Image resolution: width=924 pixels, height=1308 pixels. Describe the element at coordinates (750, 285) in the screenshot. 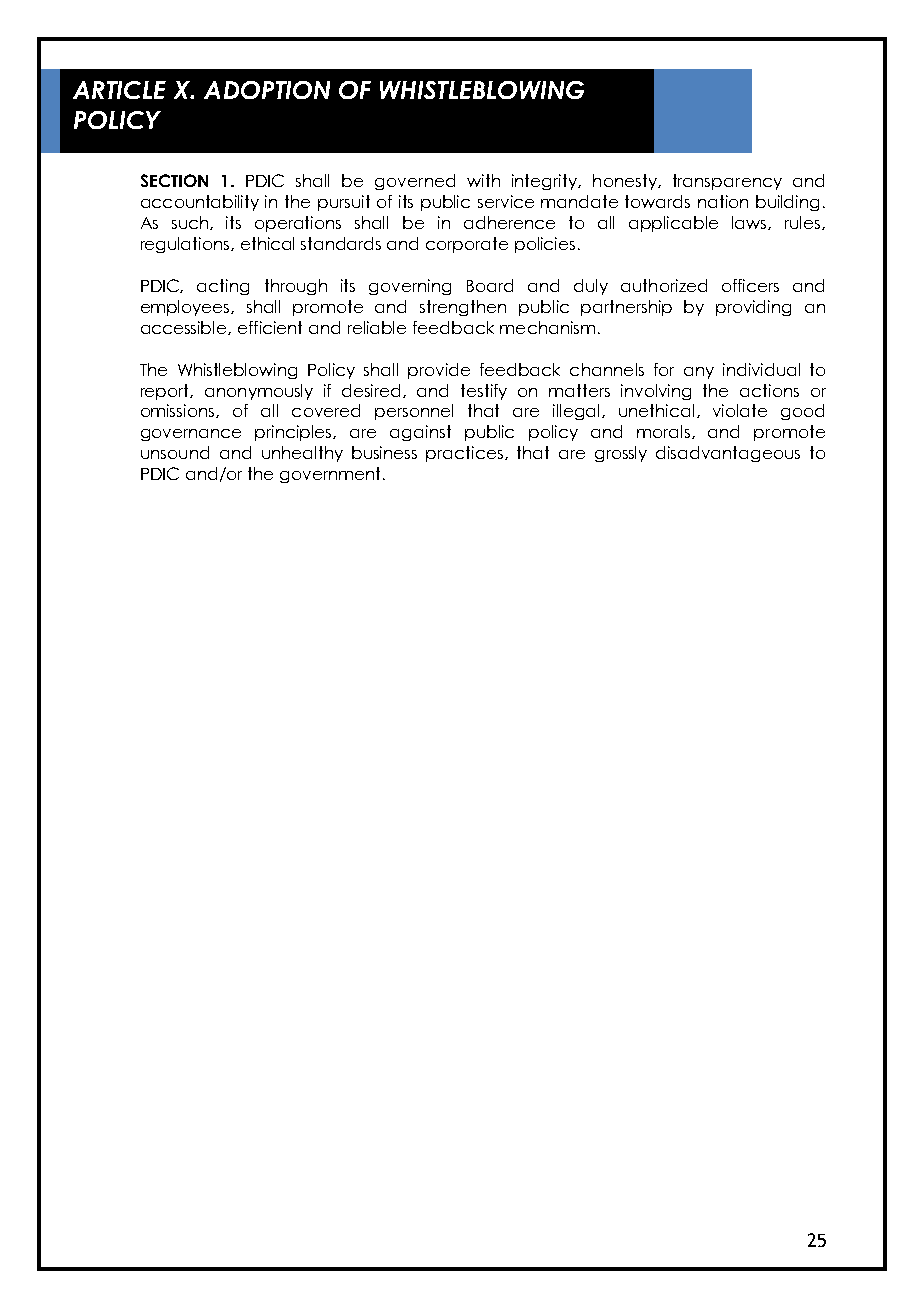

I see `officers` at that location.
